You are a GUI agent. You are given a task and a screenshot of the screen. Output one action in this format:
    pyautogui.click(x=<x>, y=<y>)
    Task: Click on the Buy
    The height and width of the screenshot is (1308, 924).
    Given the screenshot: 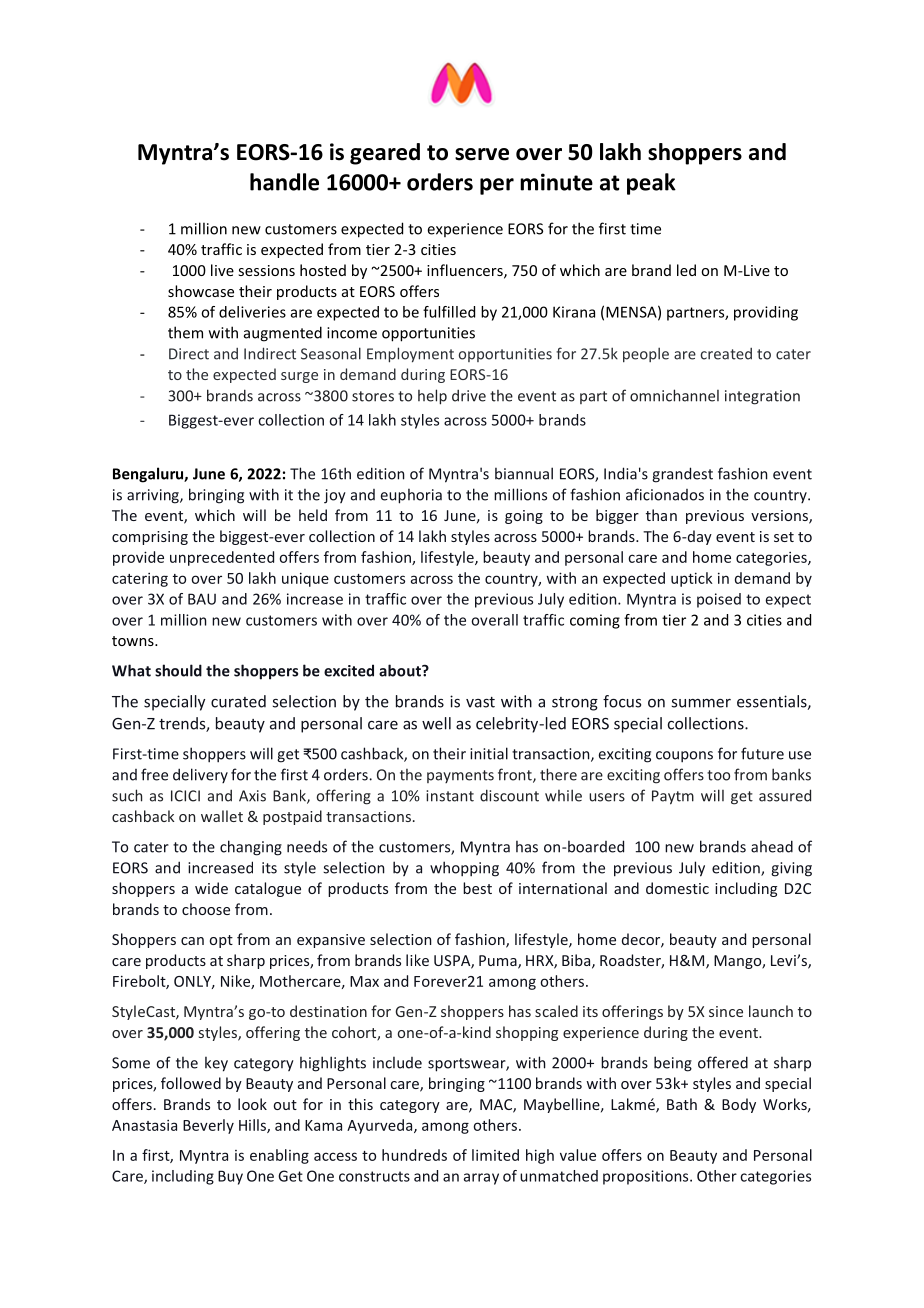 What is the action you would take?
    pyautogui.click(x=230, y=1177)
